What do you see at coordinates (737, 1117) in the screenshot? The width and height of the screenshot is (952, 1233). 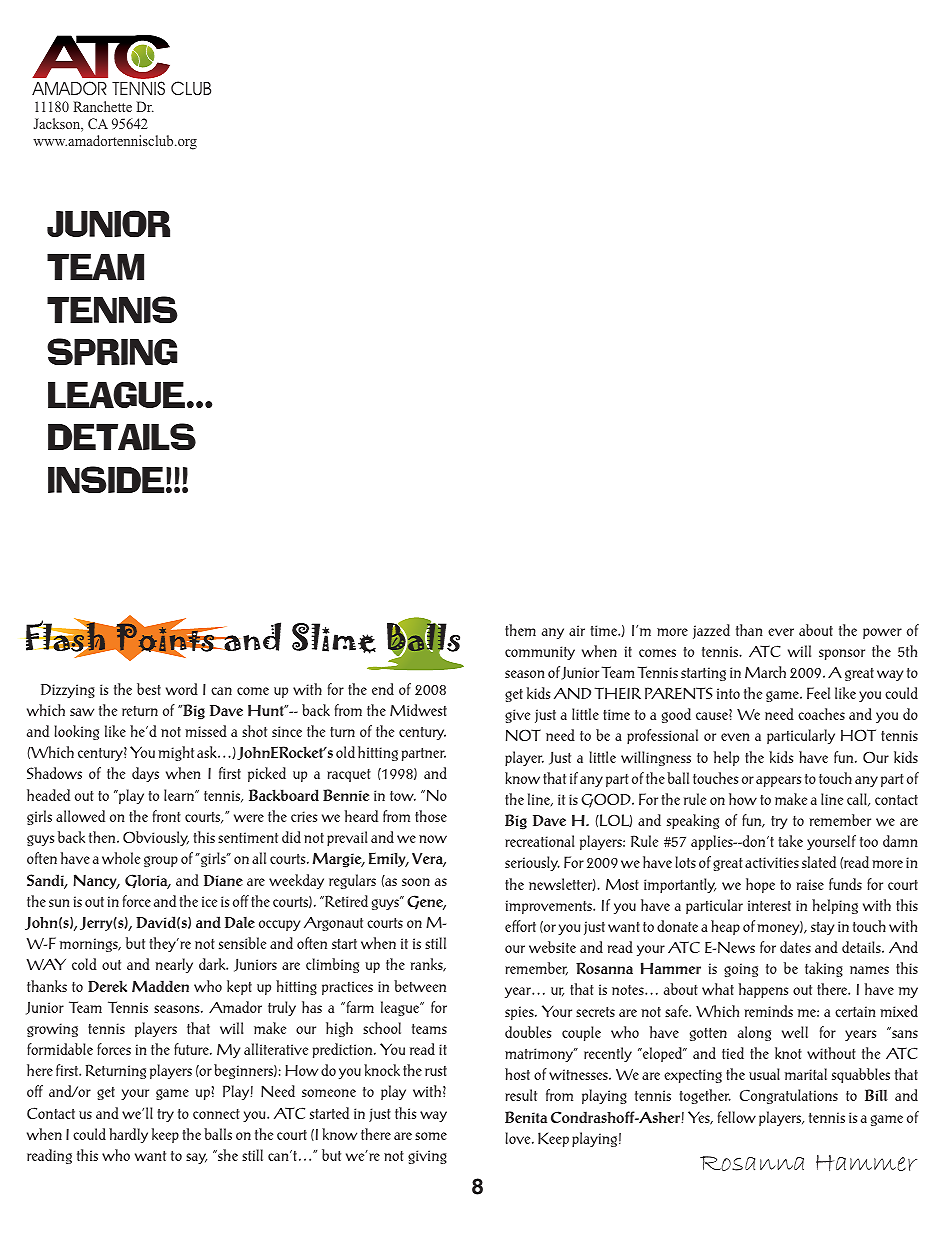 I see `fellow` at bounding box center [737, 1117].
